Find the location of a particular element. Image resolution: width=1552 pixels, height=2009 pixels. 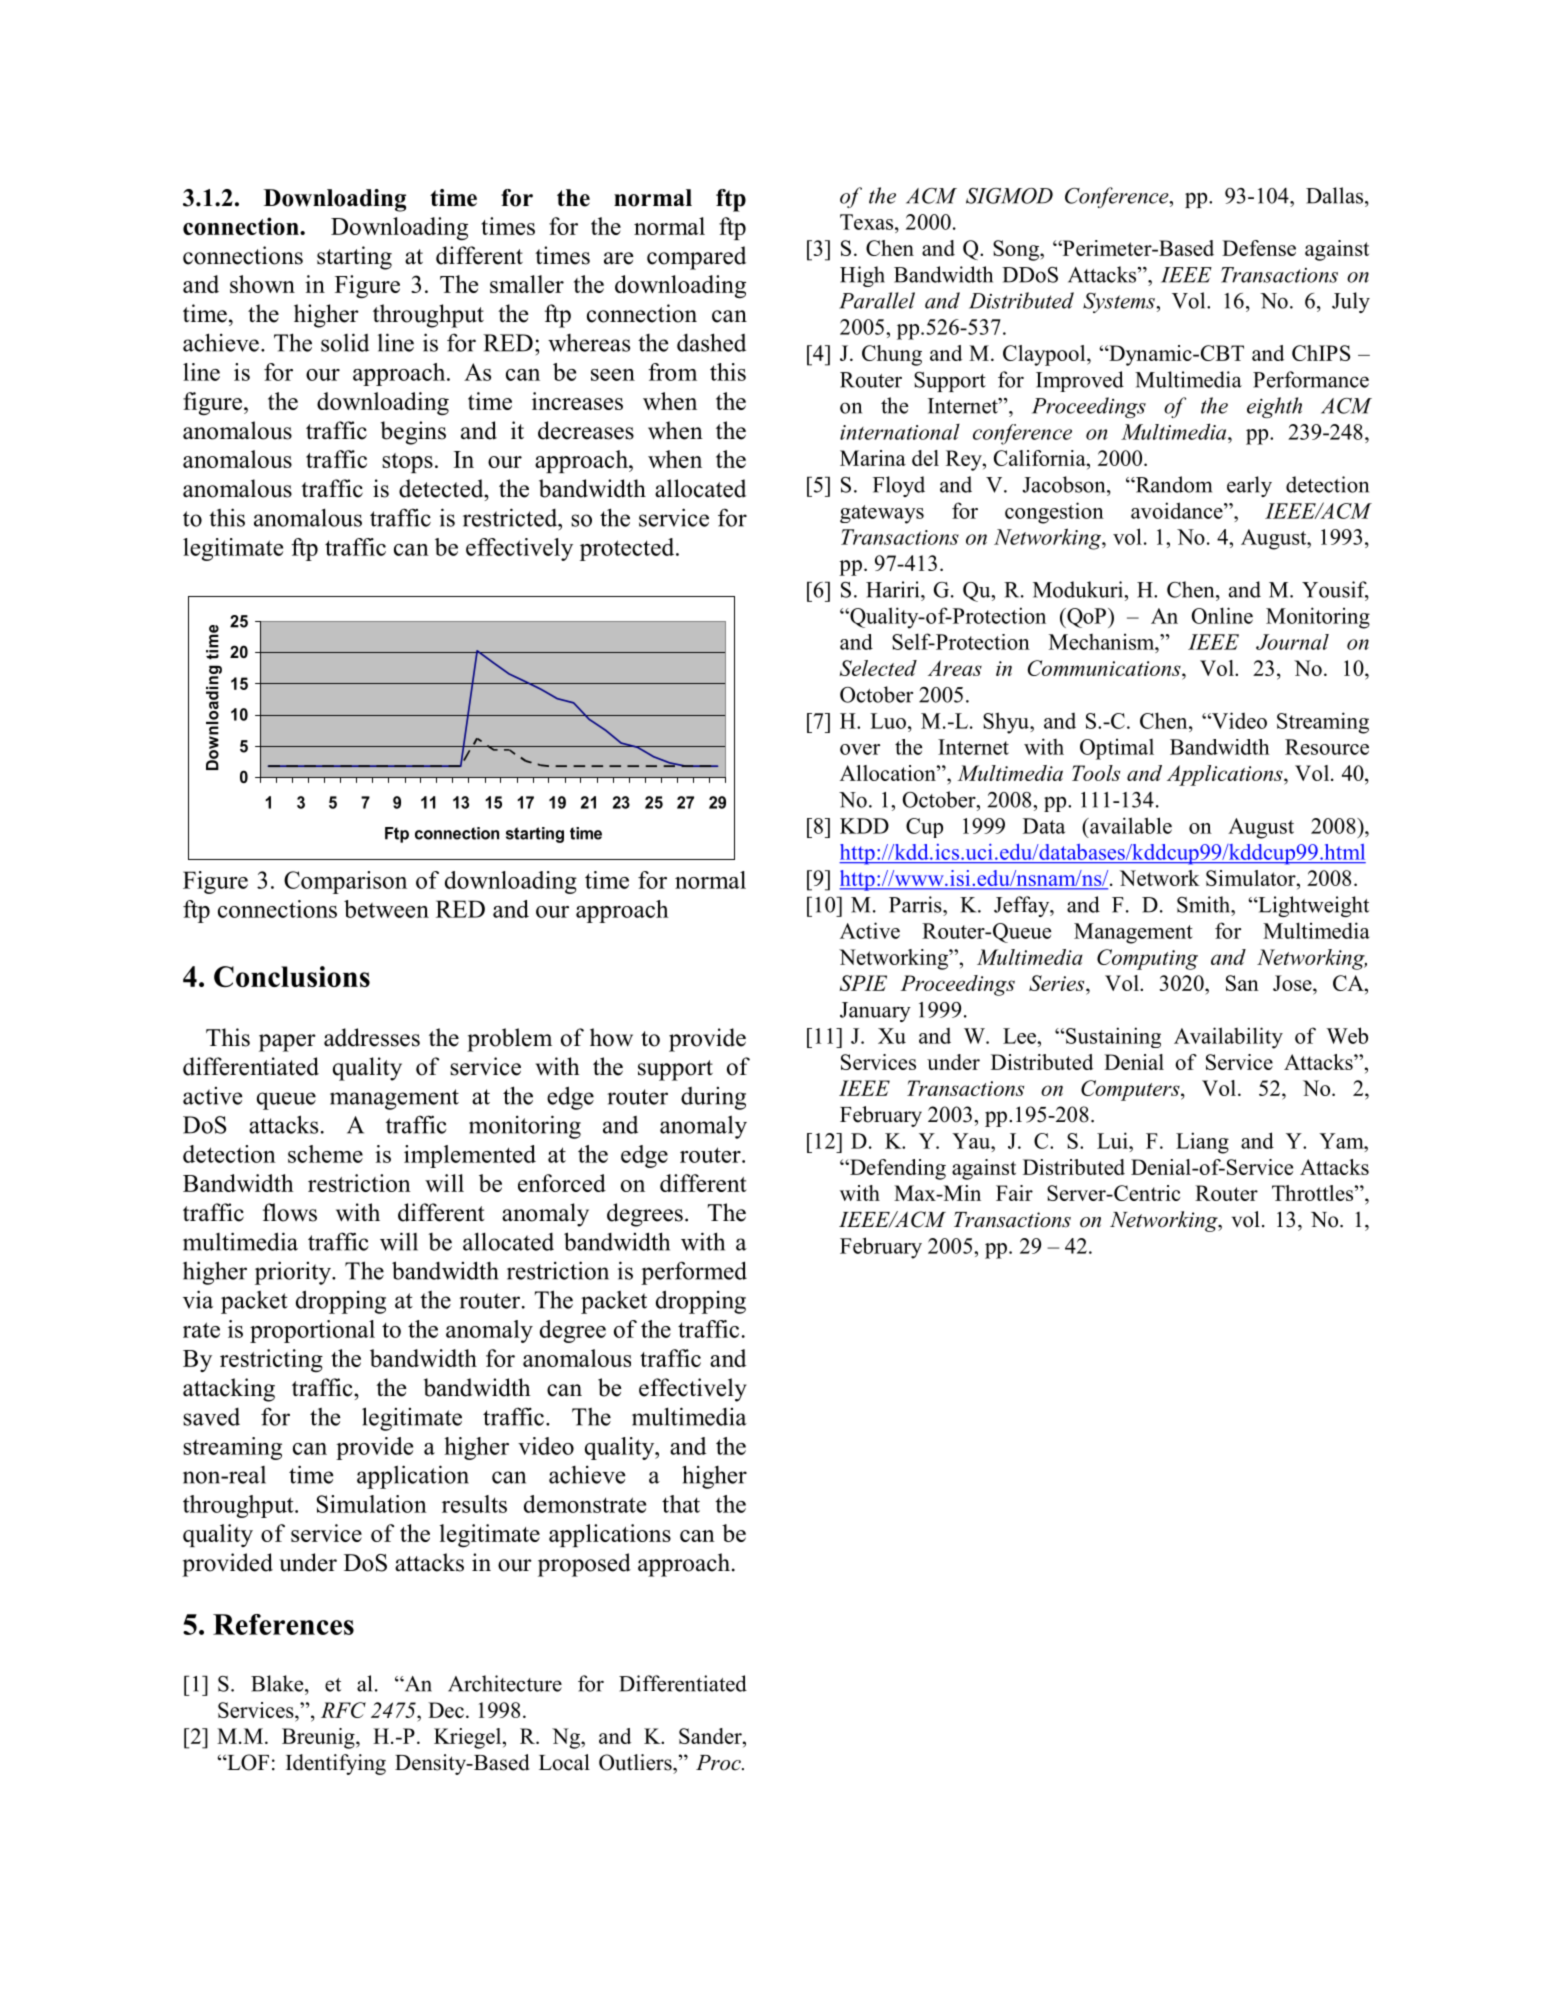

performed is located at coordinates (694, 1273).
